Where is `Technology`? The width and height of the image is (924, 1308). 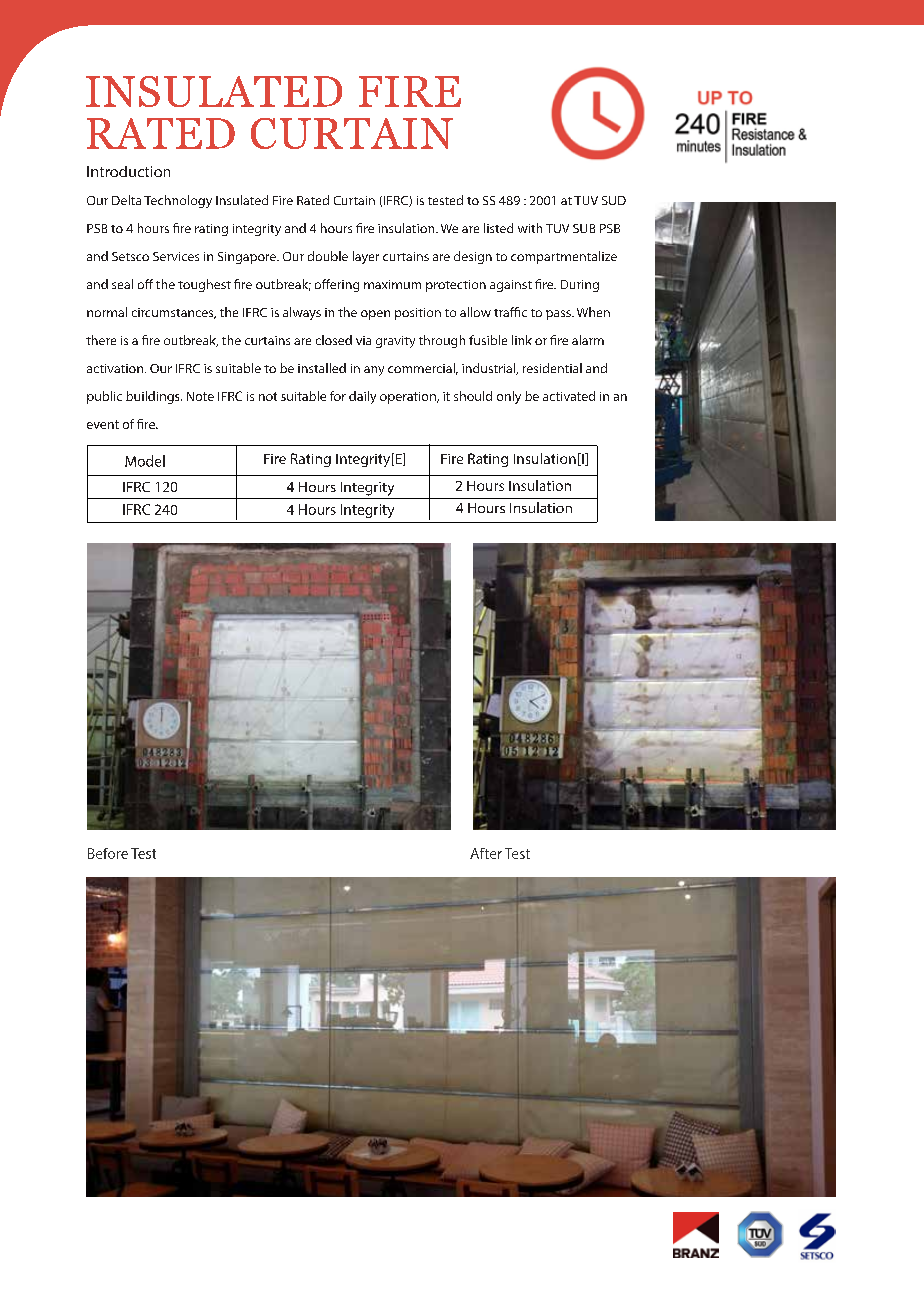 Technology is located at coordinates (178, 201).
